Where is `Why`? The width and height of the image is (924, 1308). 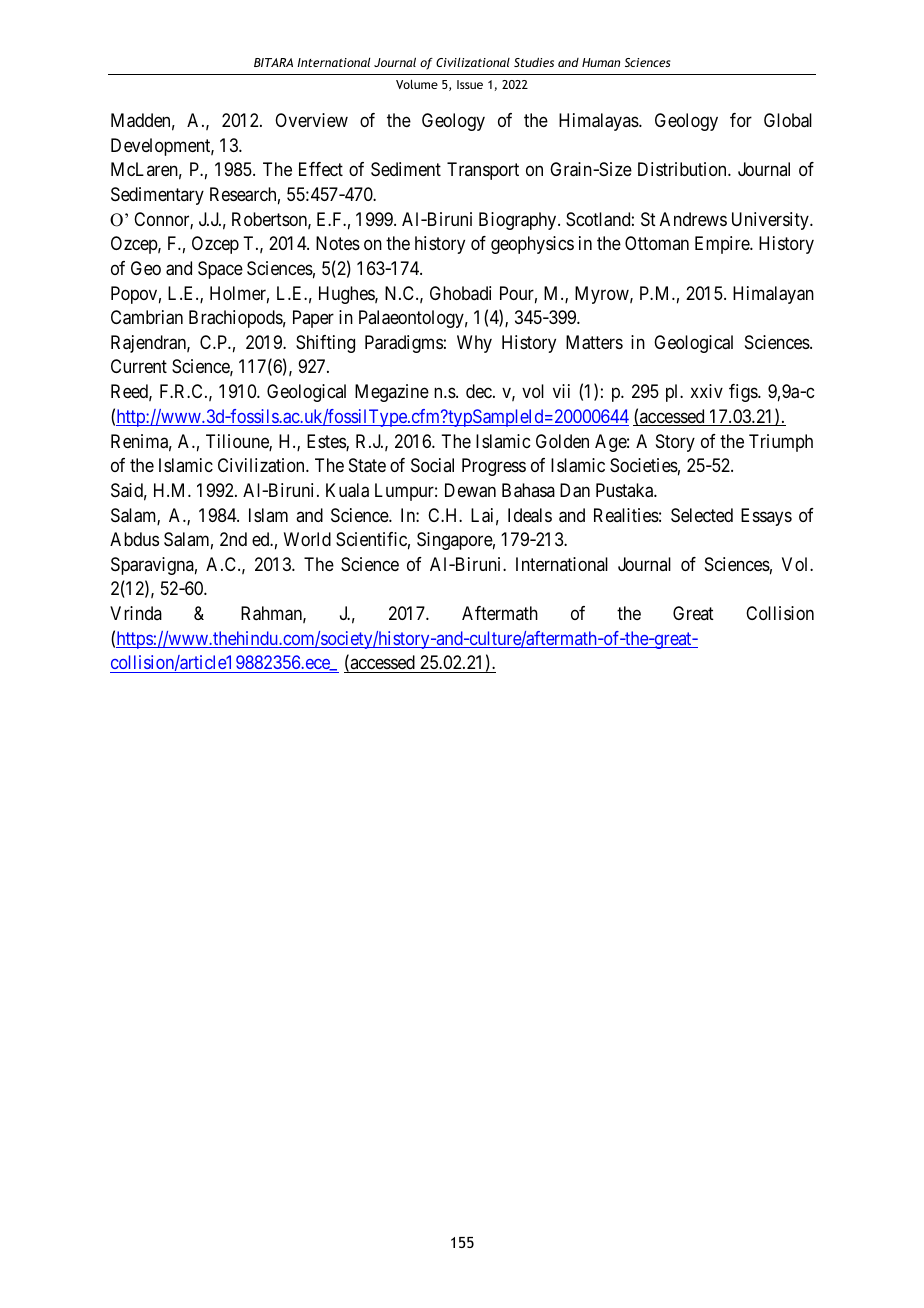
Why is located at coordinates (474, 344).
